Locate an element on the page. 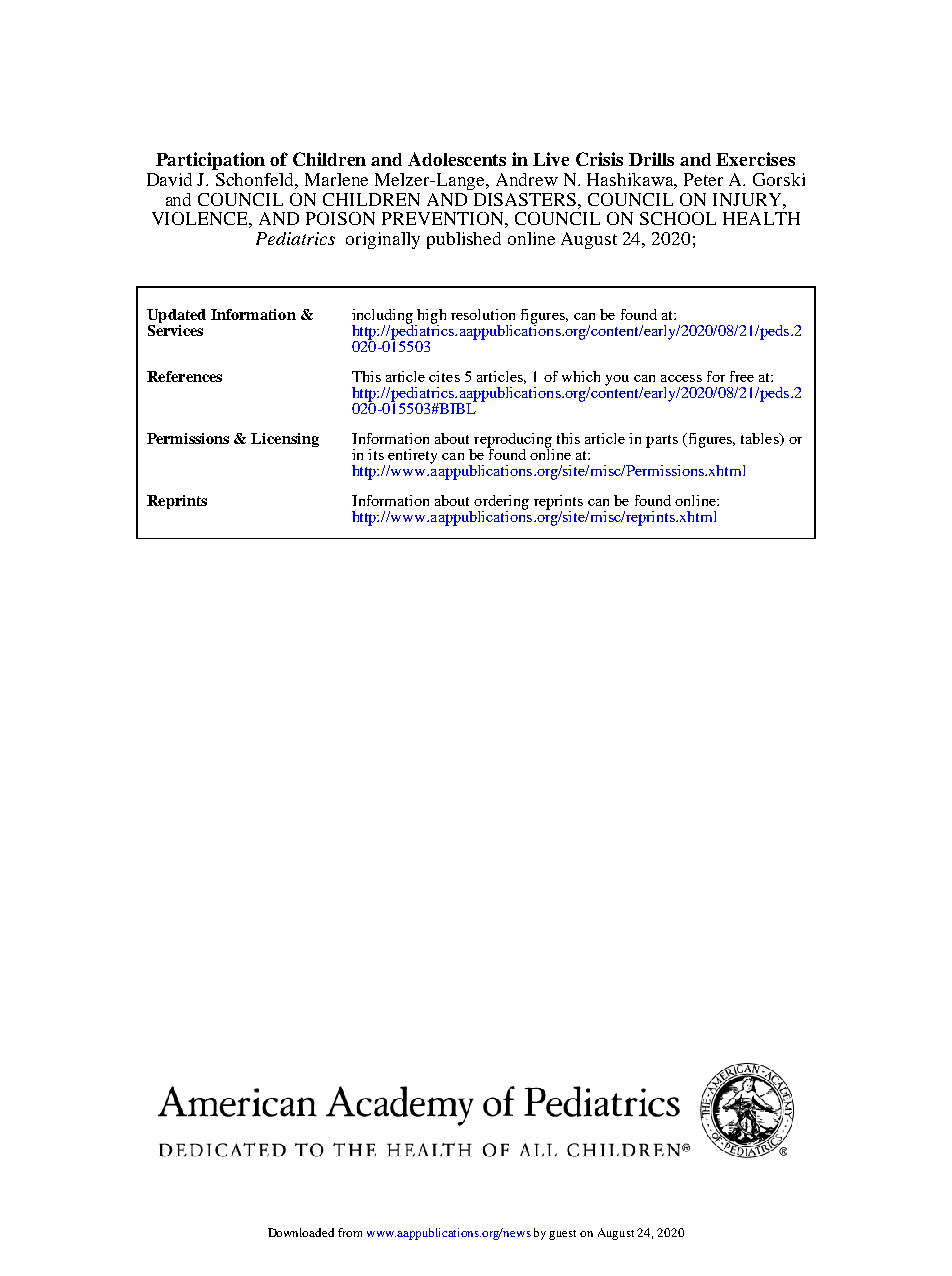 Image resolution: width=952 pixels, height=1276 pixels. Peter is located at coordinates (703, 179).
